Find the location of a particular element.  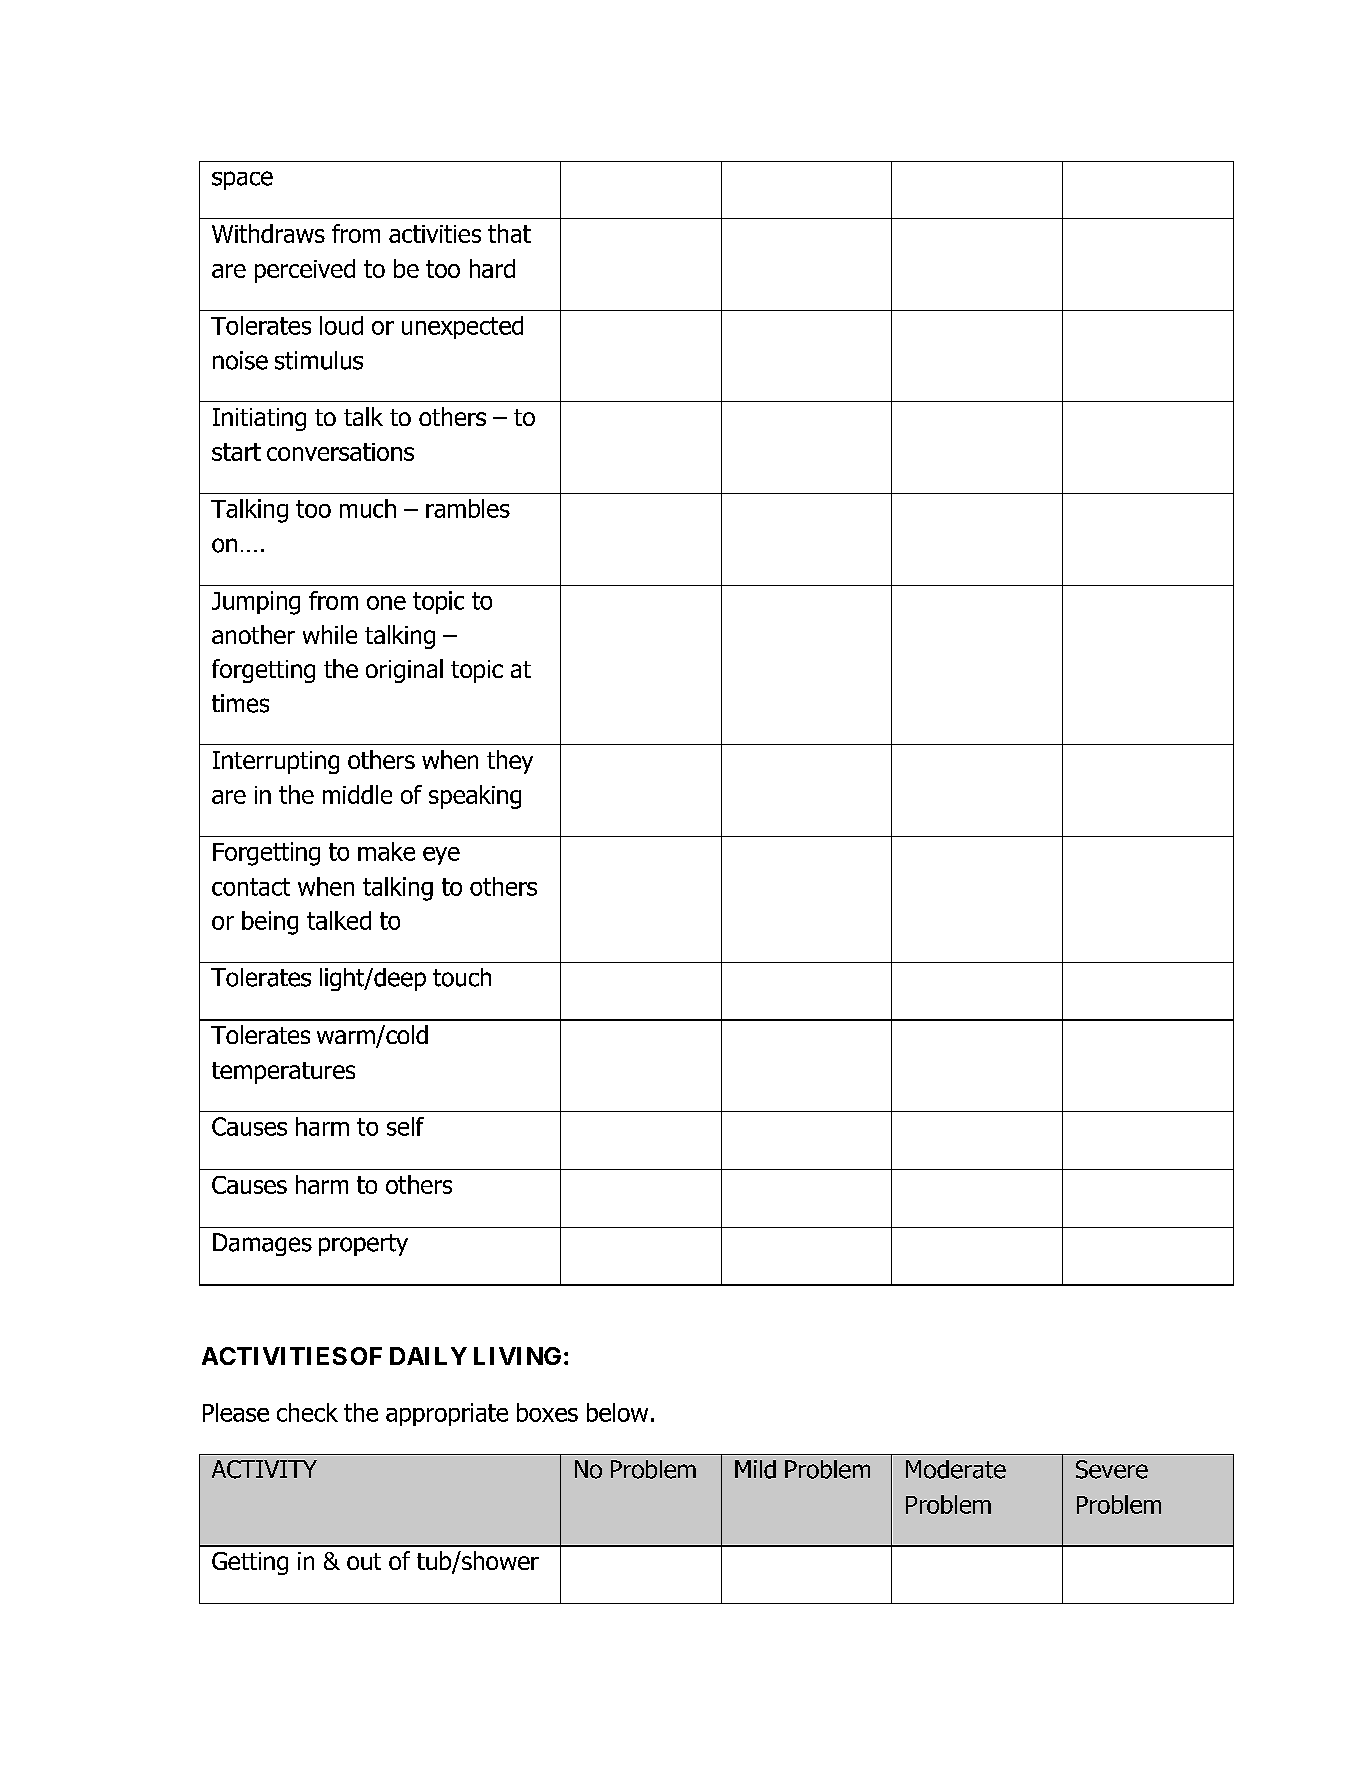

speaking is located at coordinates (475, 797).
